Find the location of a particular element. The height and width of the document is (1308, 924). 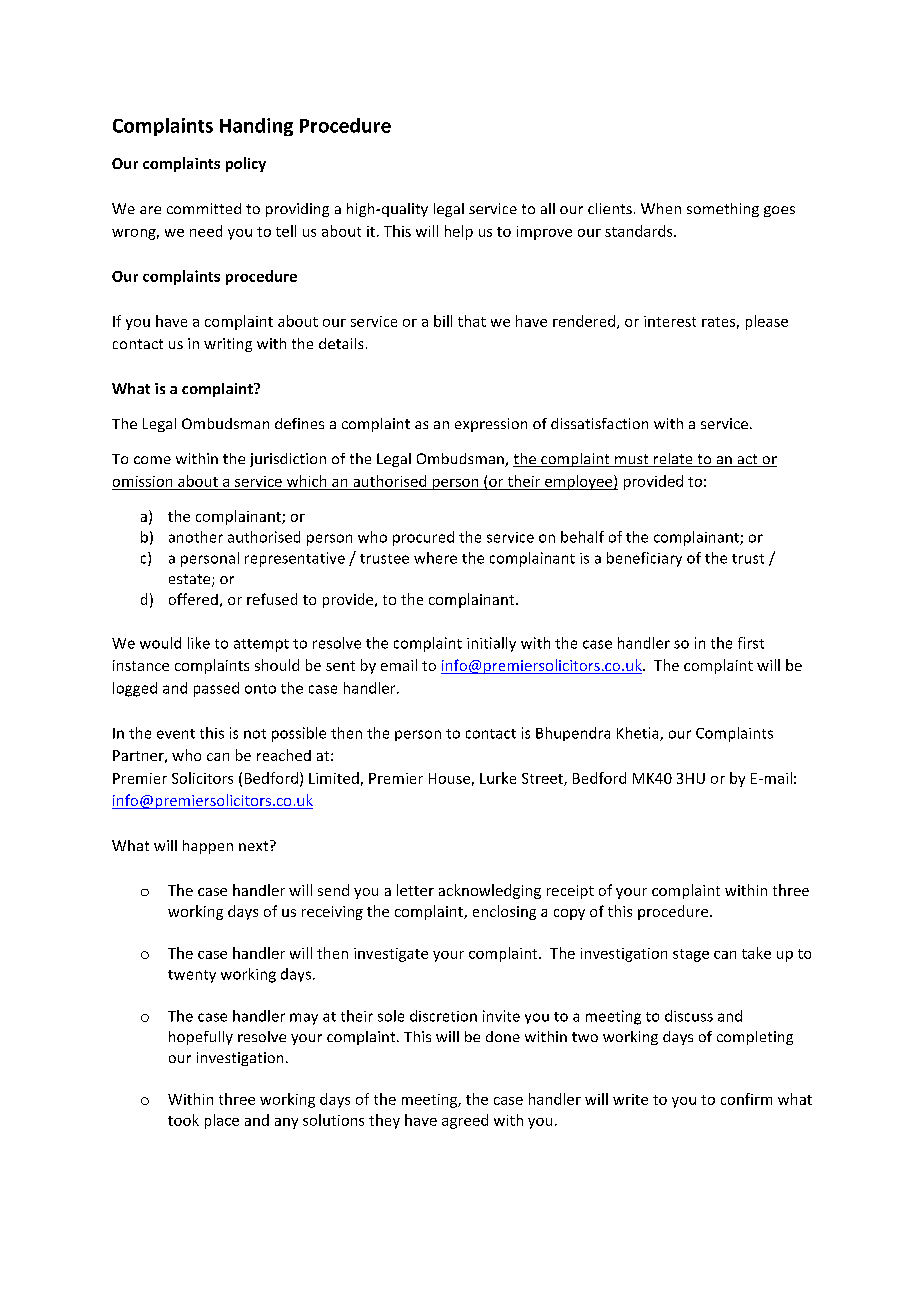

confirm is located at coordinates (746, 1099).
